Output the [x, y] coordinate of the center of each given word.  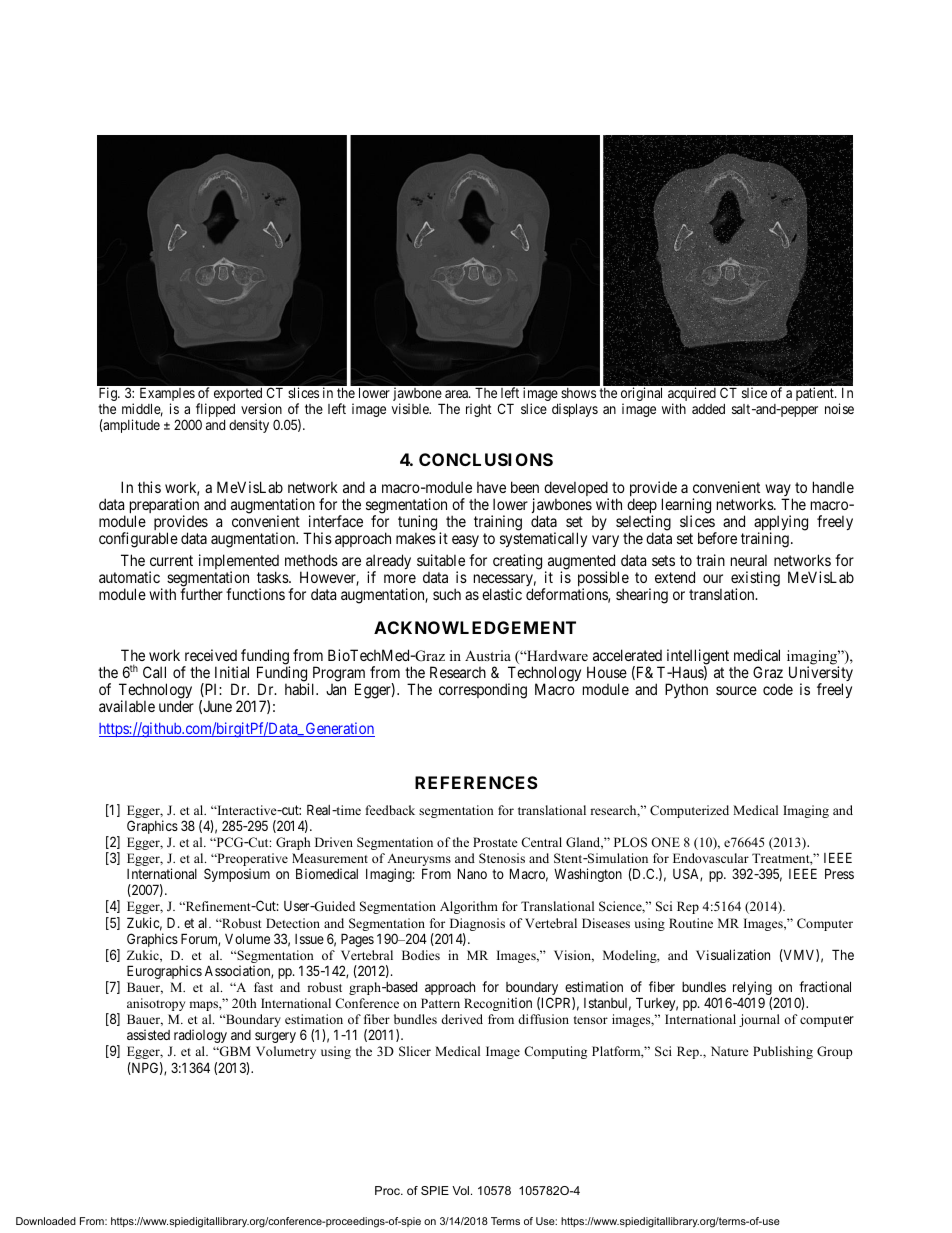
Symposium [237, 875]
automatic [129, 577]
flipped [215, 411]
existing [755, 580]
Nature [730, 1051]
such [447, 594]
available [127, 706]
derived [462, 1019]
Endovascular [711, 858]
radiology [200, 1036]
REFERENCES [476, 782]
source [736, 690]
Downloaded [46, 1221]
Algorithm [469, 907]
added [708, 409]
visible [411, 408]
